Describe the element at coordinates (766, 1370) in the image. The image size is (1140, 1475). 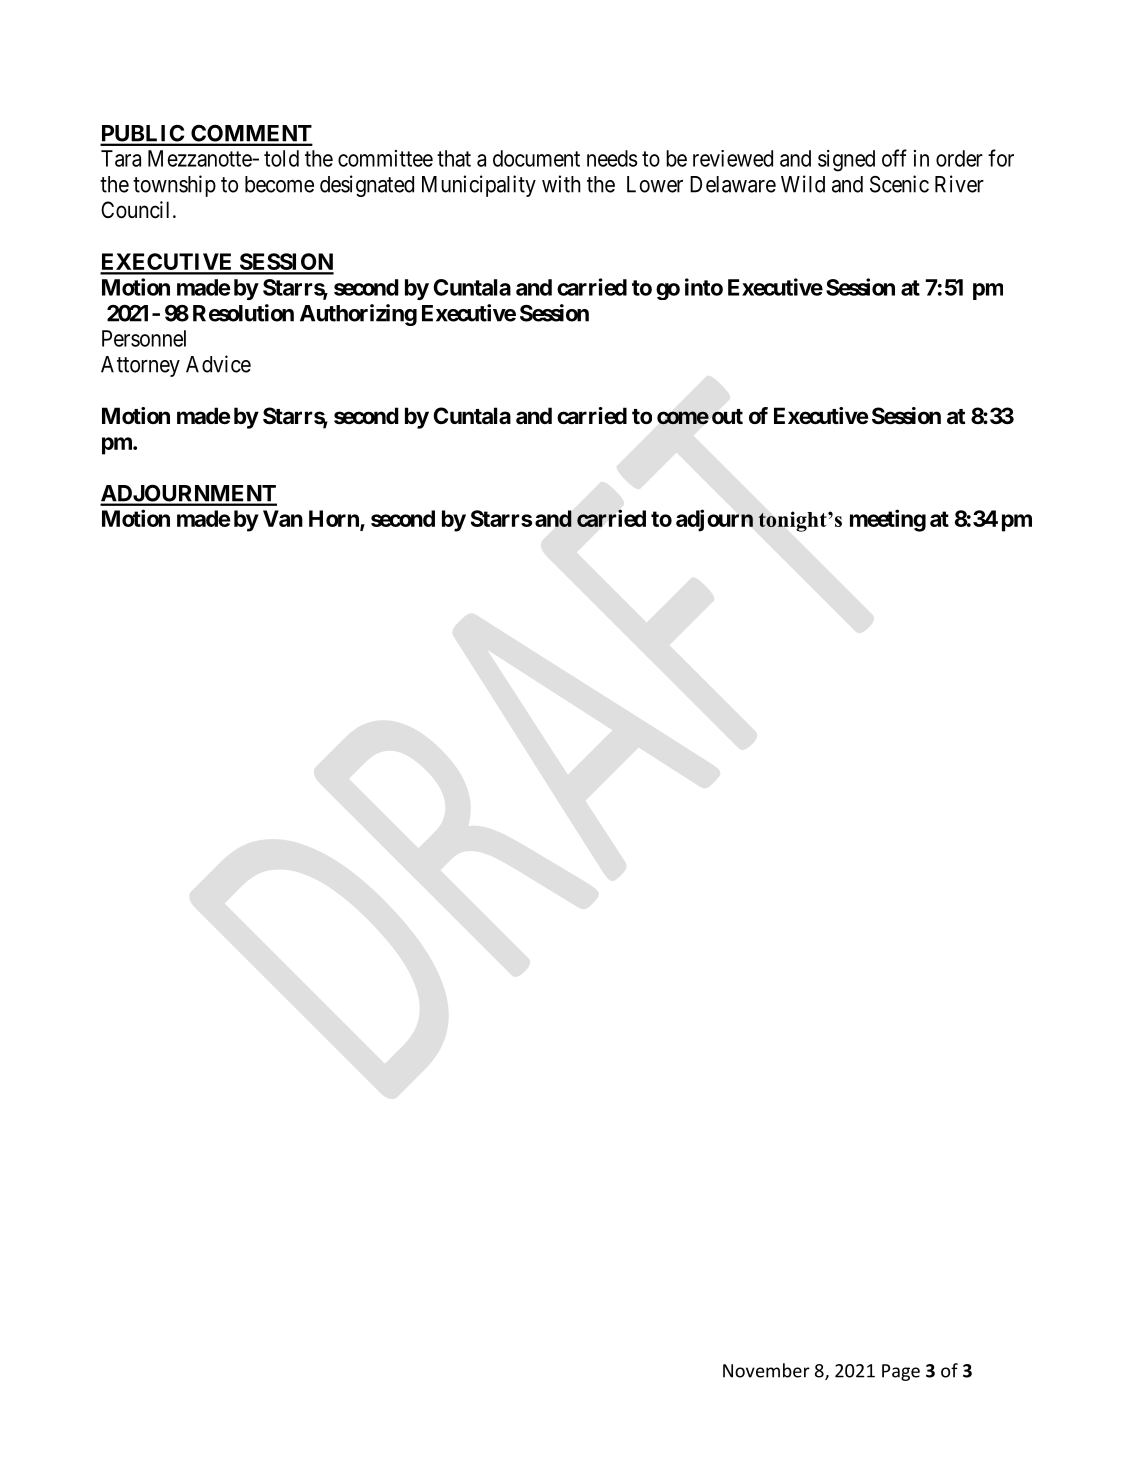
I see `November` at that location.
